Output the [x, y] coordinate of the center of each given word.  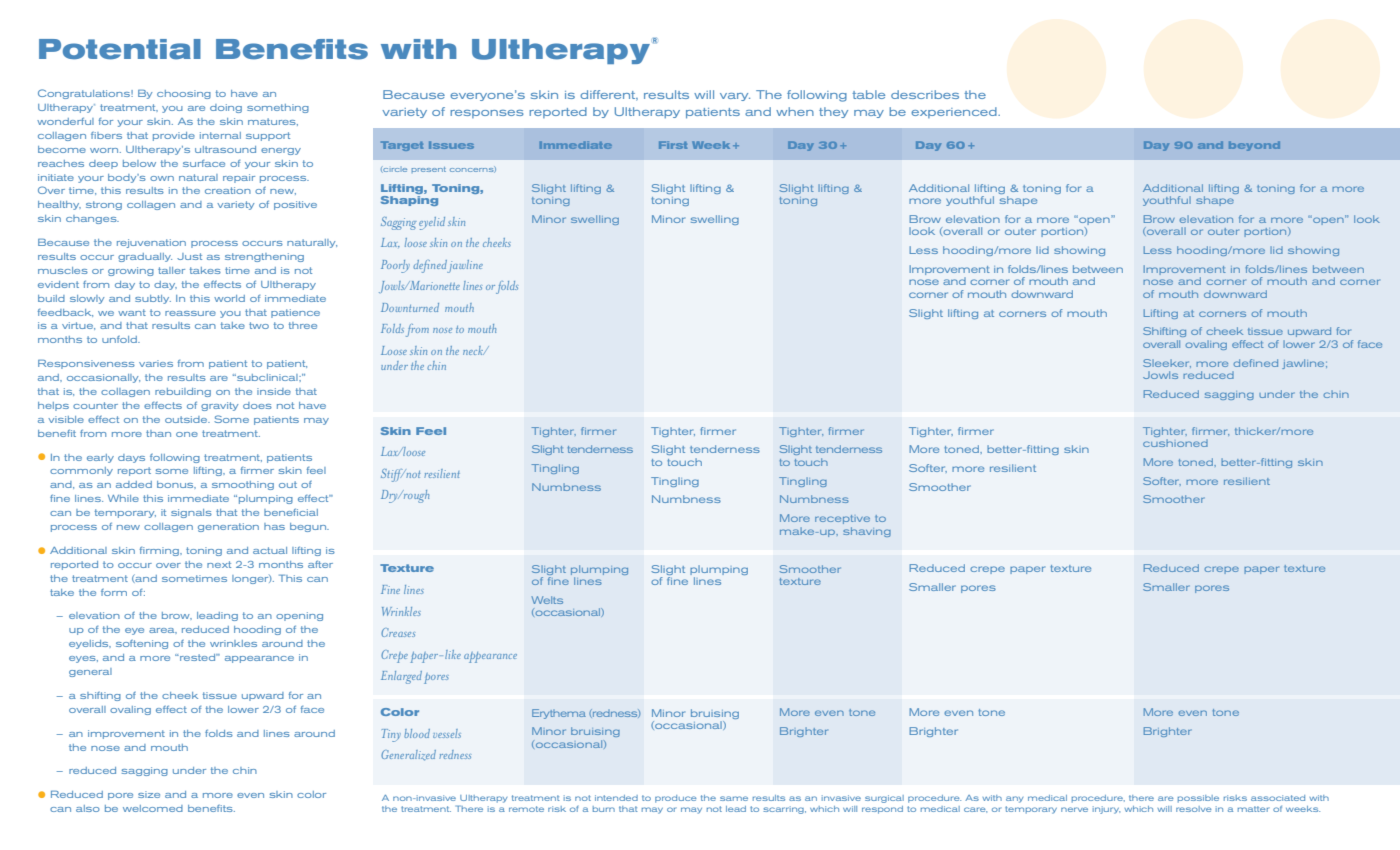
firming [160, 551]
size [149, 794]
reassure [190, 313]
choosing [184, 94]
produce [676, 799]
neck [474, 350]
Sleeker [1167, 363]
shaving [867, 532]
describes [925, 94]
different [609, 95]
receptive [842, 519]
